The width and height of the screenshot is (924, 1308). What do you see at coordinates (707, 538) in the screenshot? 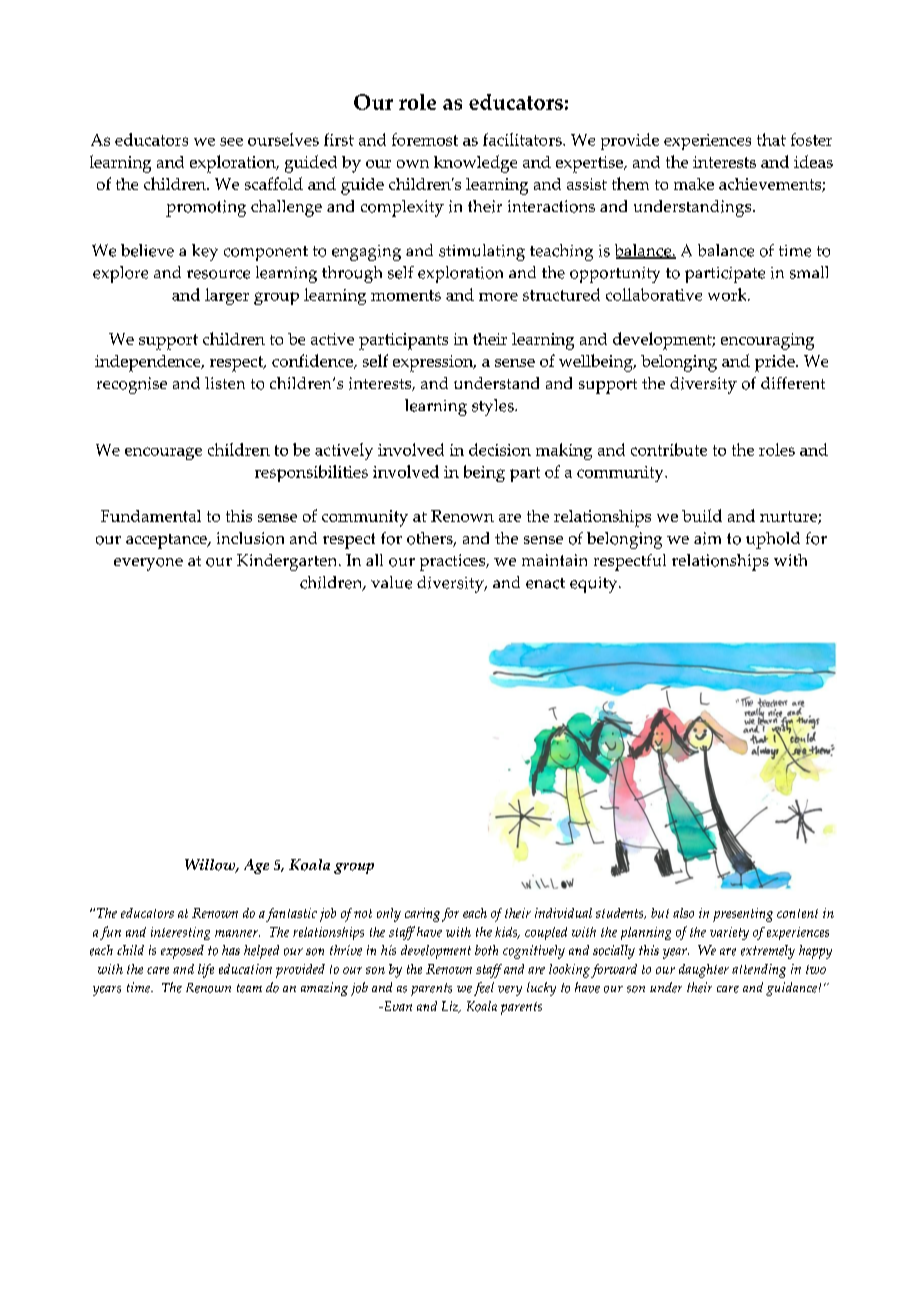
I see `aim` at bounding box center [707, 538].
